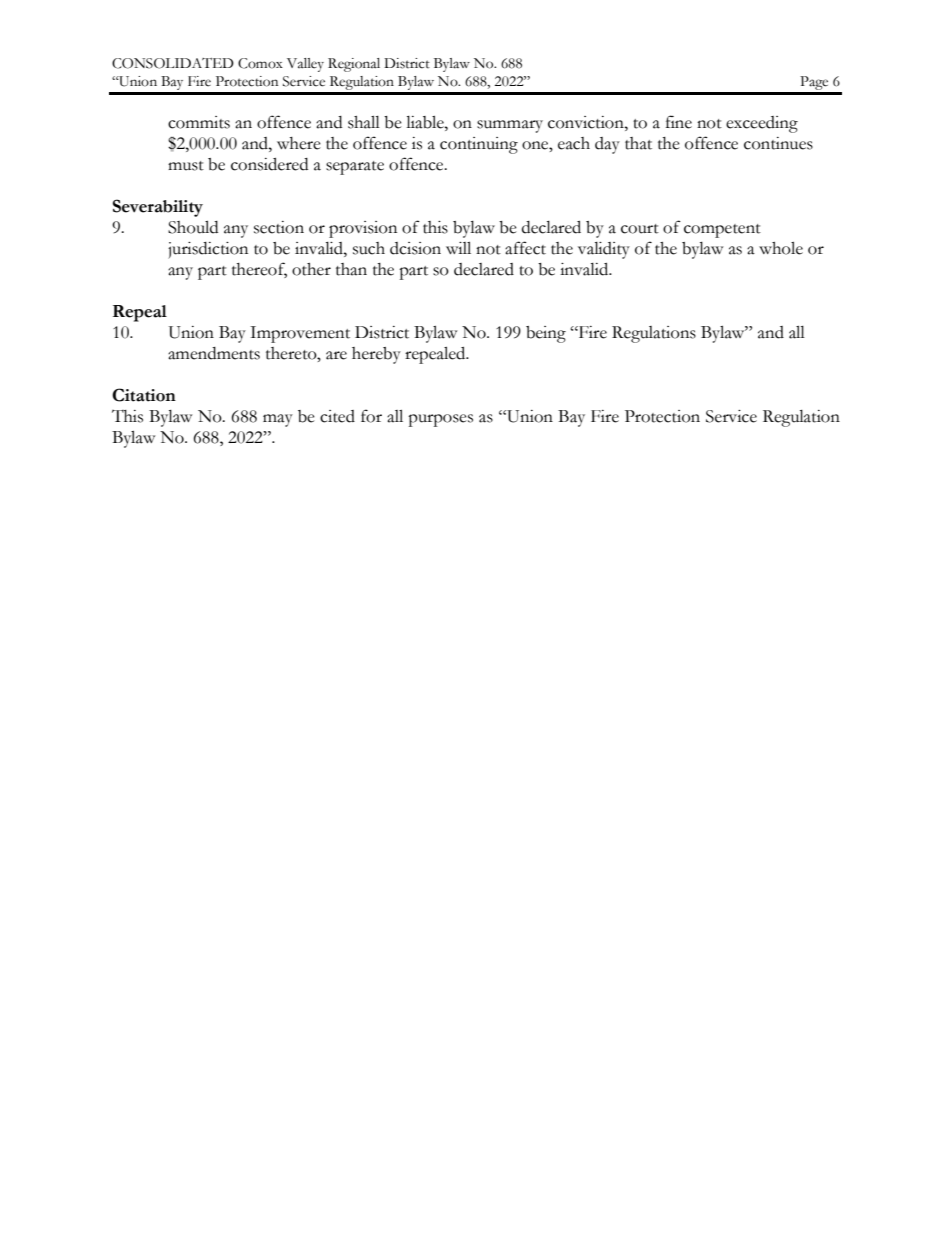 The image size is (952, 1233). I want to click on purposes, so click(440, 420).
